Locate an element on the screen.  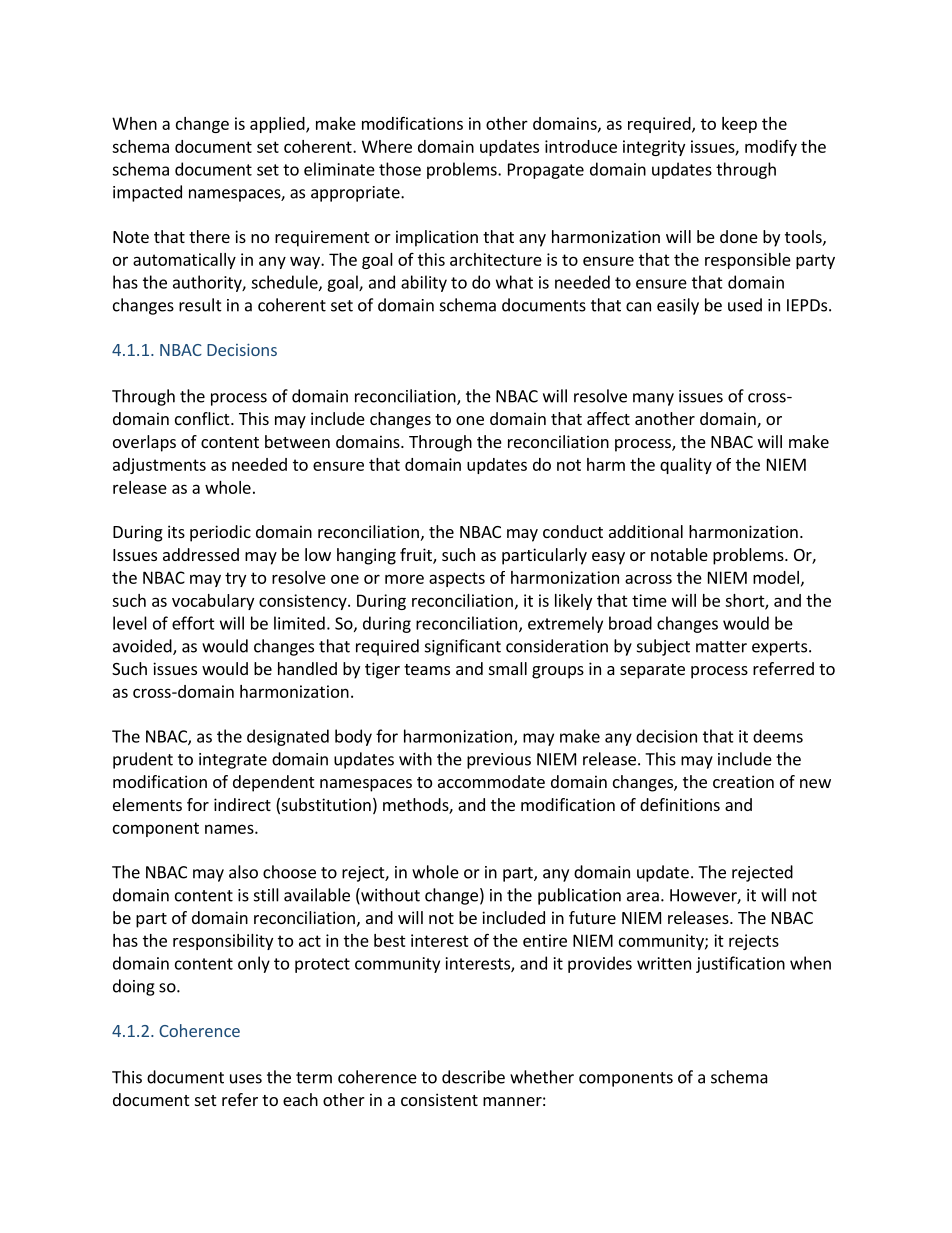
modify is located at coordinates (771, 147).
